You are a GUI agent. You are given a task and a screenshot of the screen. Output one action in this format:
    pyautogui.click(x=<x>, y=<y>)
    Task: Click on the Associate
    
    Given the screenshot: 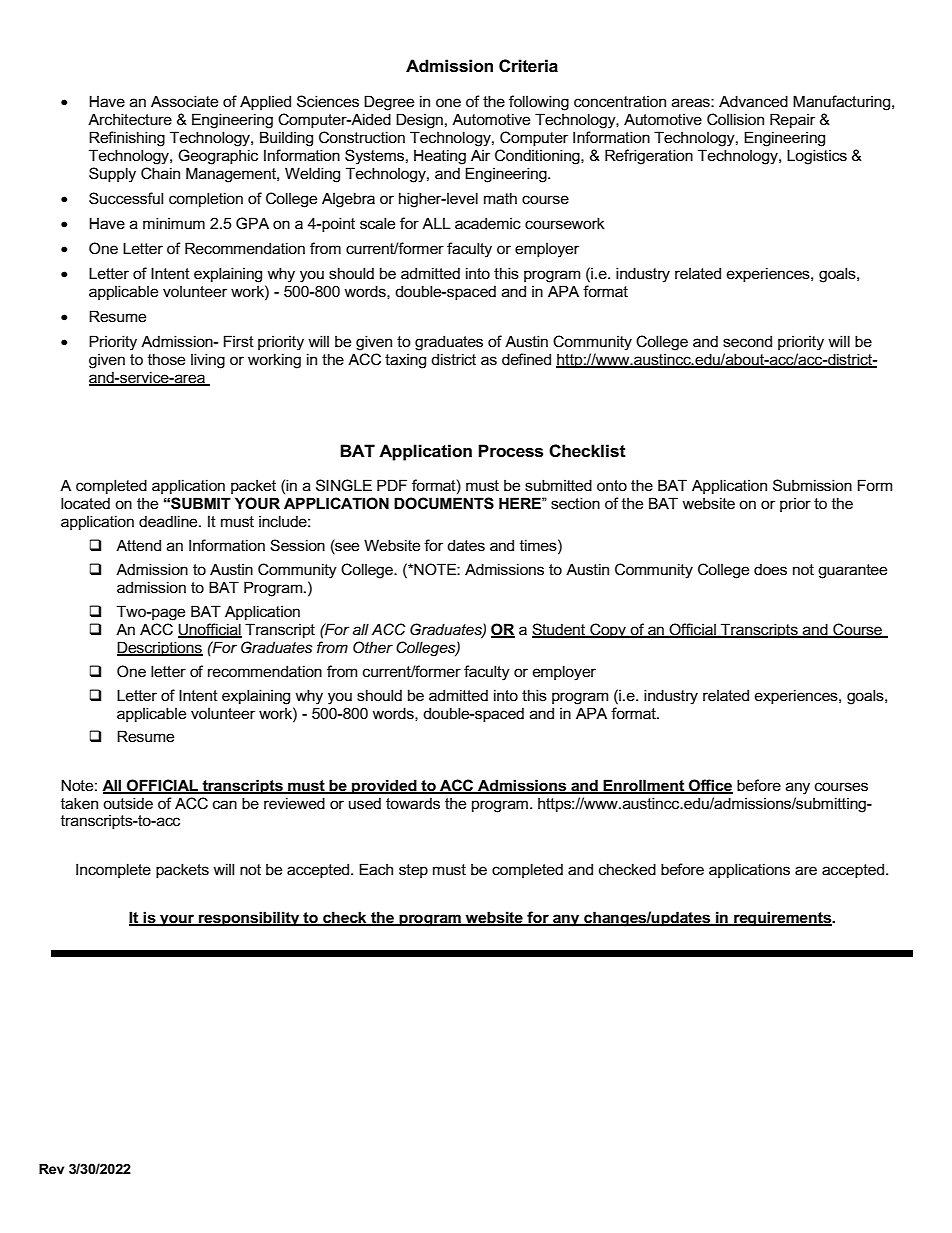 What is the action you would take?
    pyautogui.click(x=184, y=101)
